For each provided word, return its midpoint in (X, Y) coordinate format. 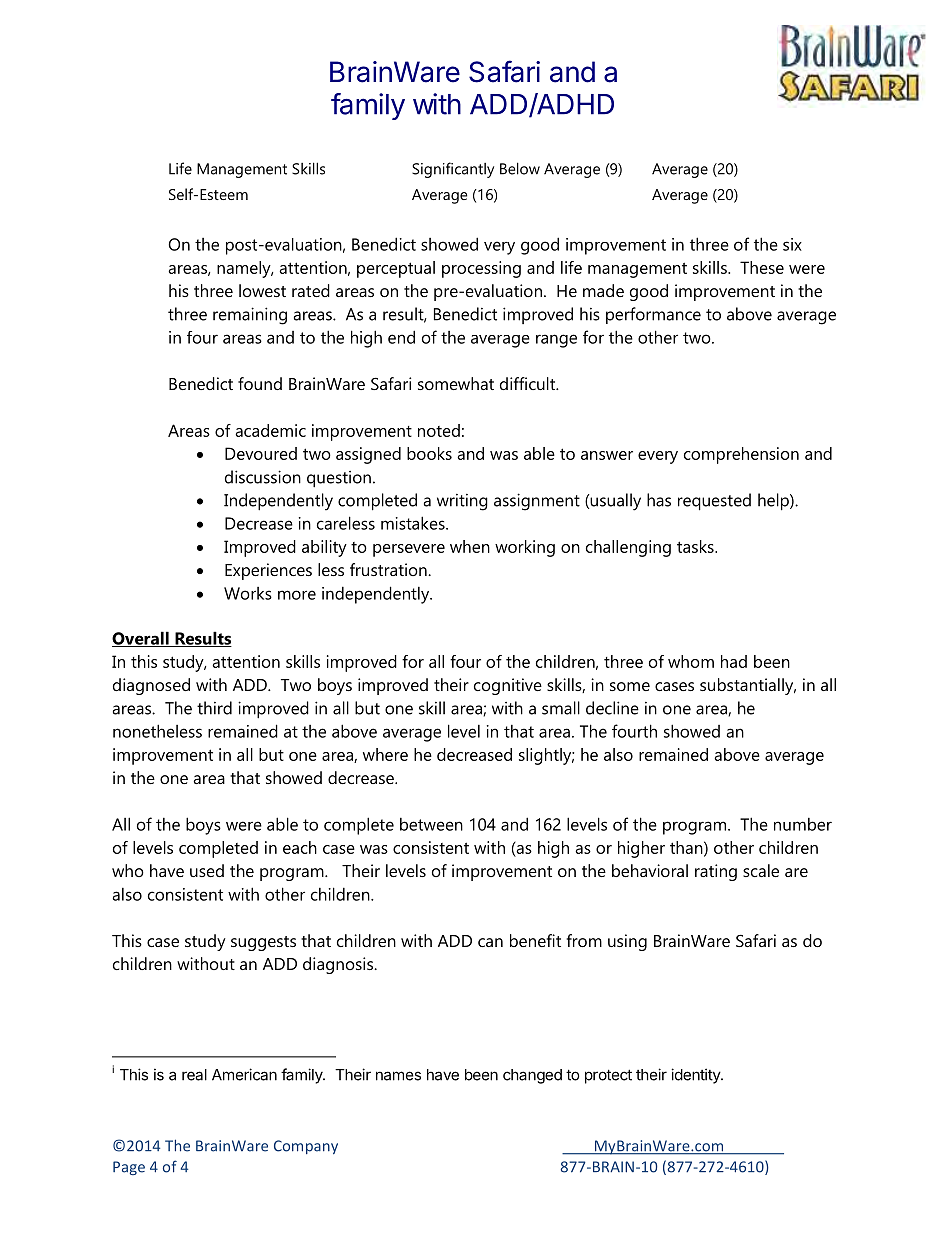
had (734, 661)
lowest (262, 290)
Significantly (453, 170)
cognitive (508, 686)
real (194, 1075)
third (214, 708)
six (792, 244)
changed (532, 1076)
